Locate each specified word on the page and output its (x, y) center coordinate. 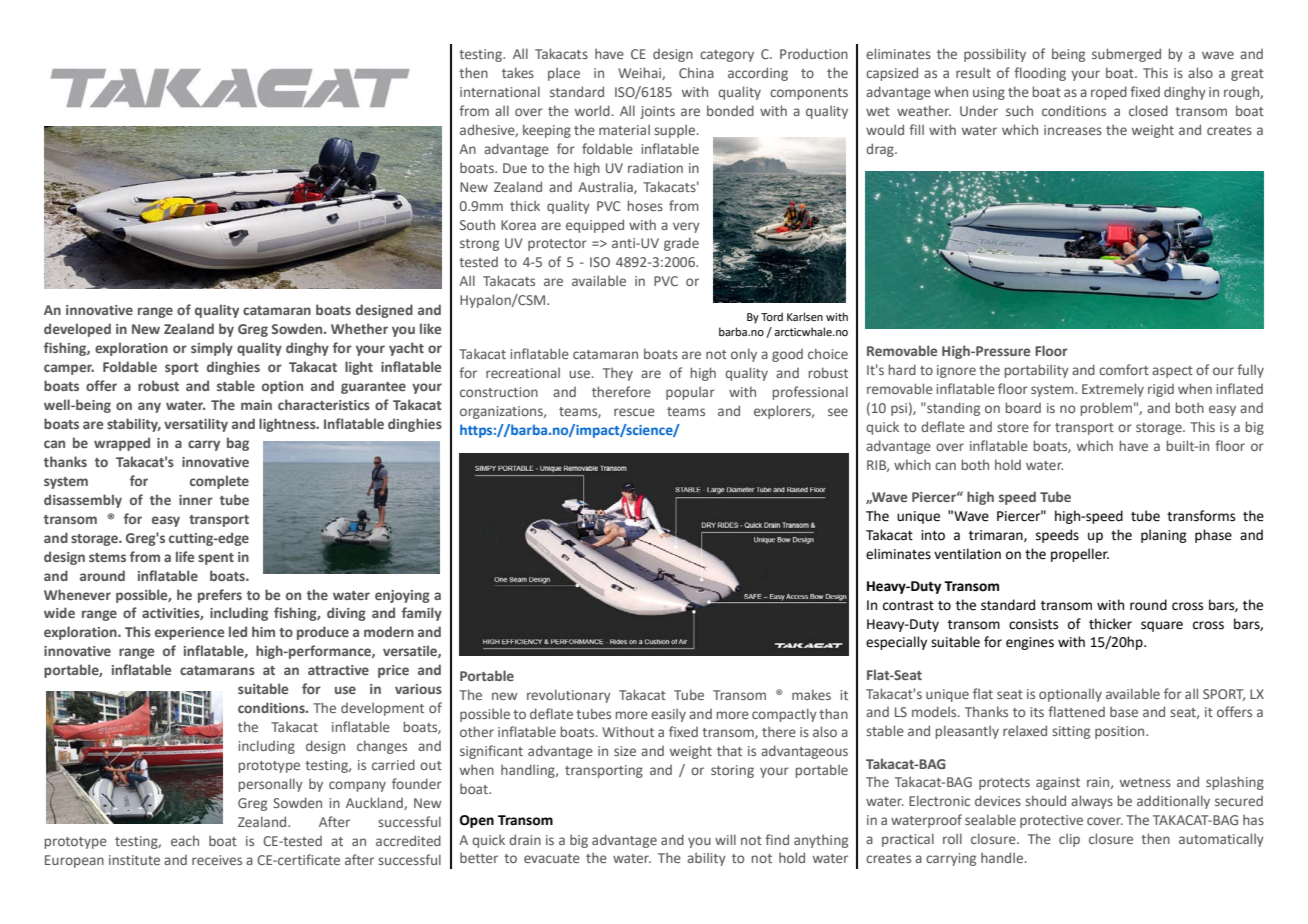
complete (219, 482)
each (185, 840)
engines (1030, 643)
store (1013, 427)
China (696, 72)
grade (681, 244)
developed (77, 330)
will (725, 839)
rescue (634, 412)
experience (189, 633)
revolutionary (569, 696)
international (500, 91)
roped (1109, 93)
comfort (1124, 369)
